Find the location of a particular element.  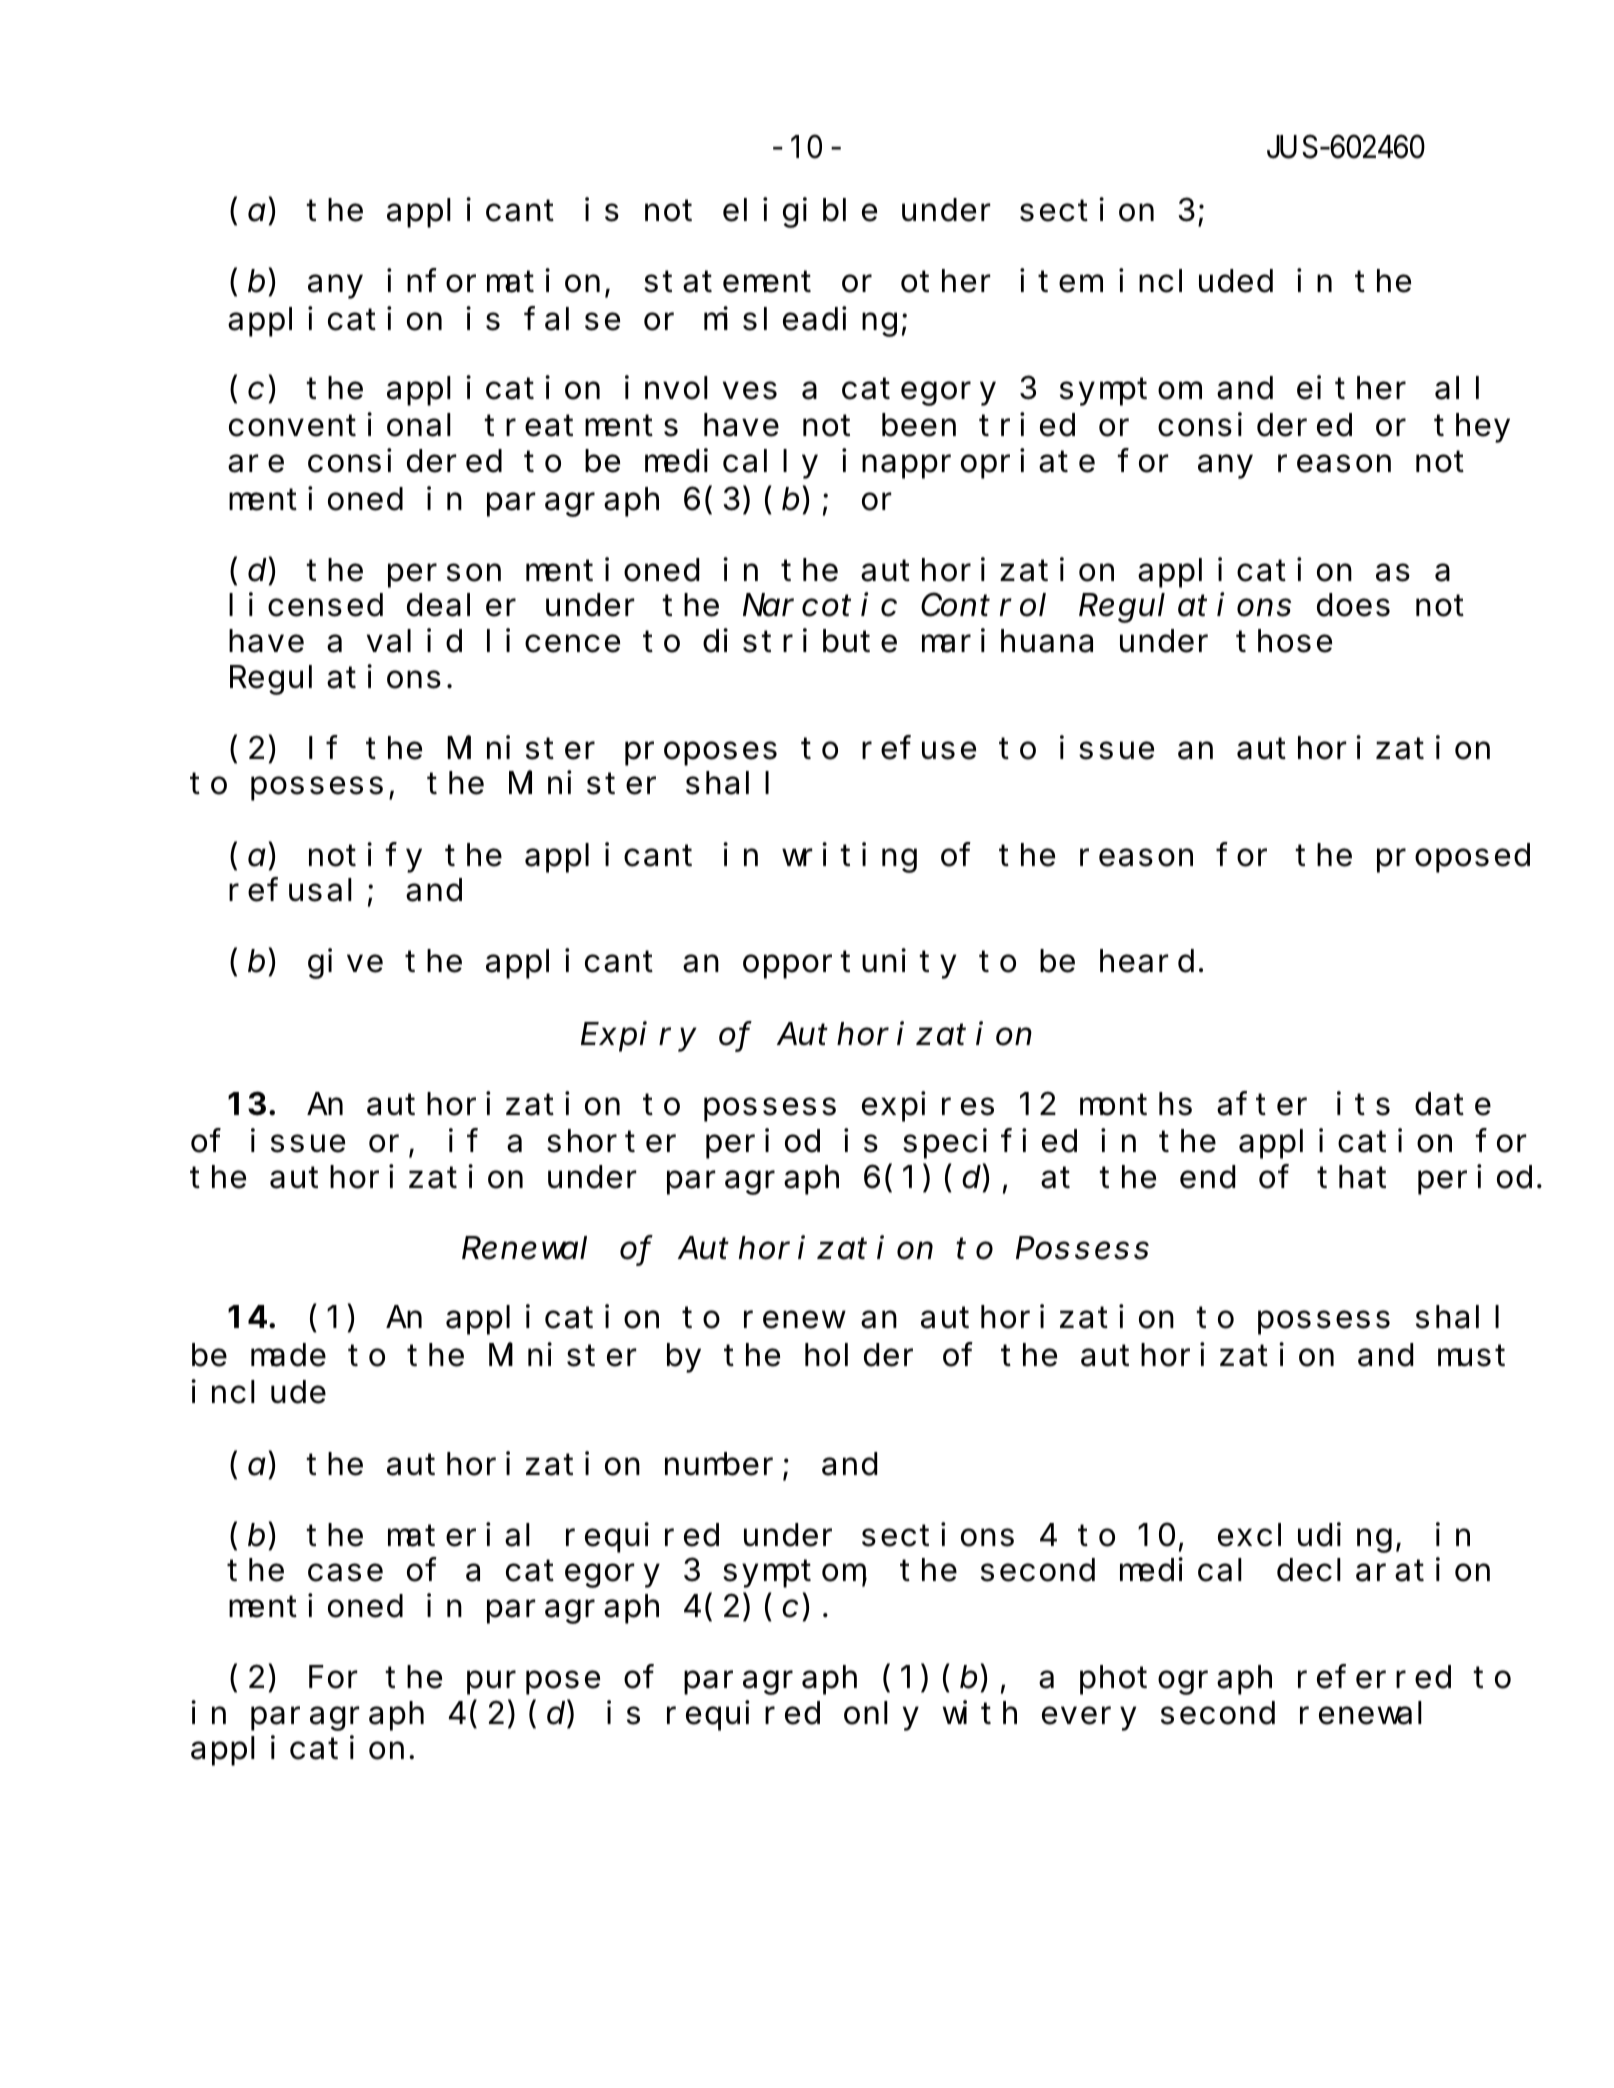

purpose is located at coordinates (533, 1683).
